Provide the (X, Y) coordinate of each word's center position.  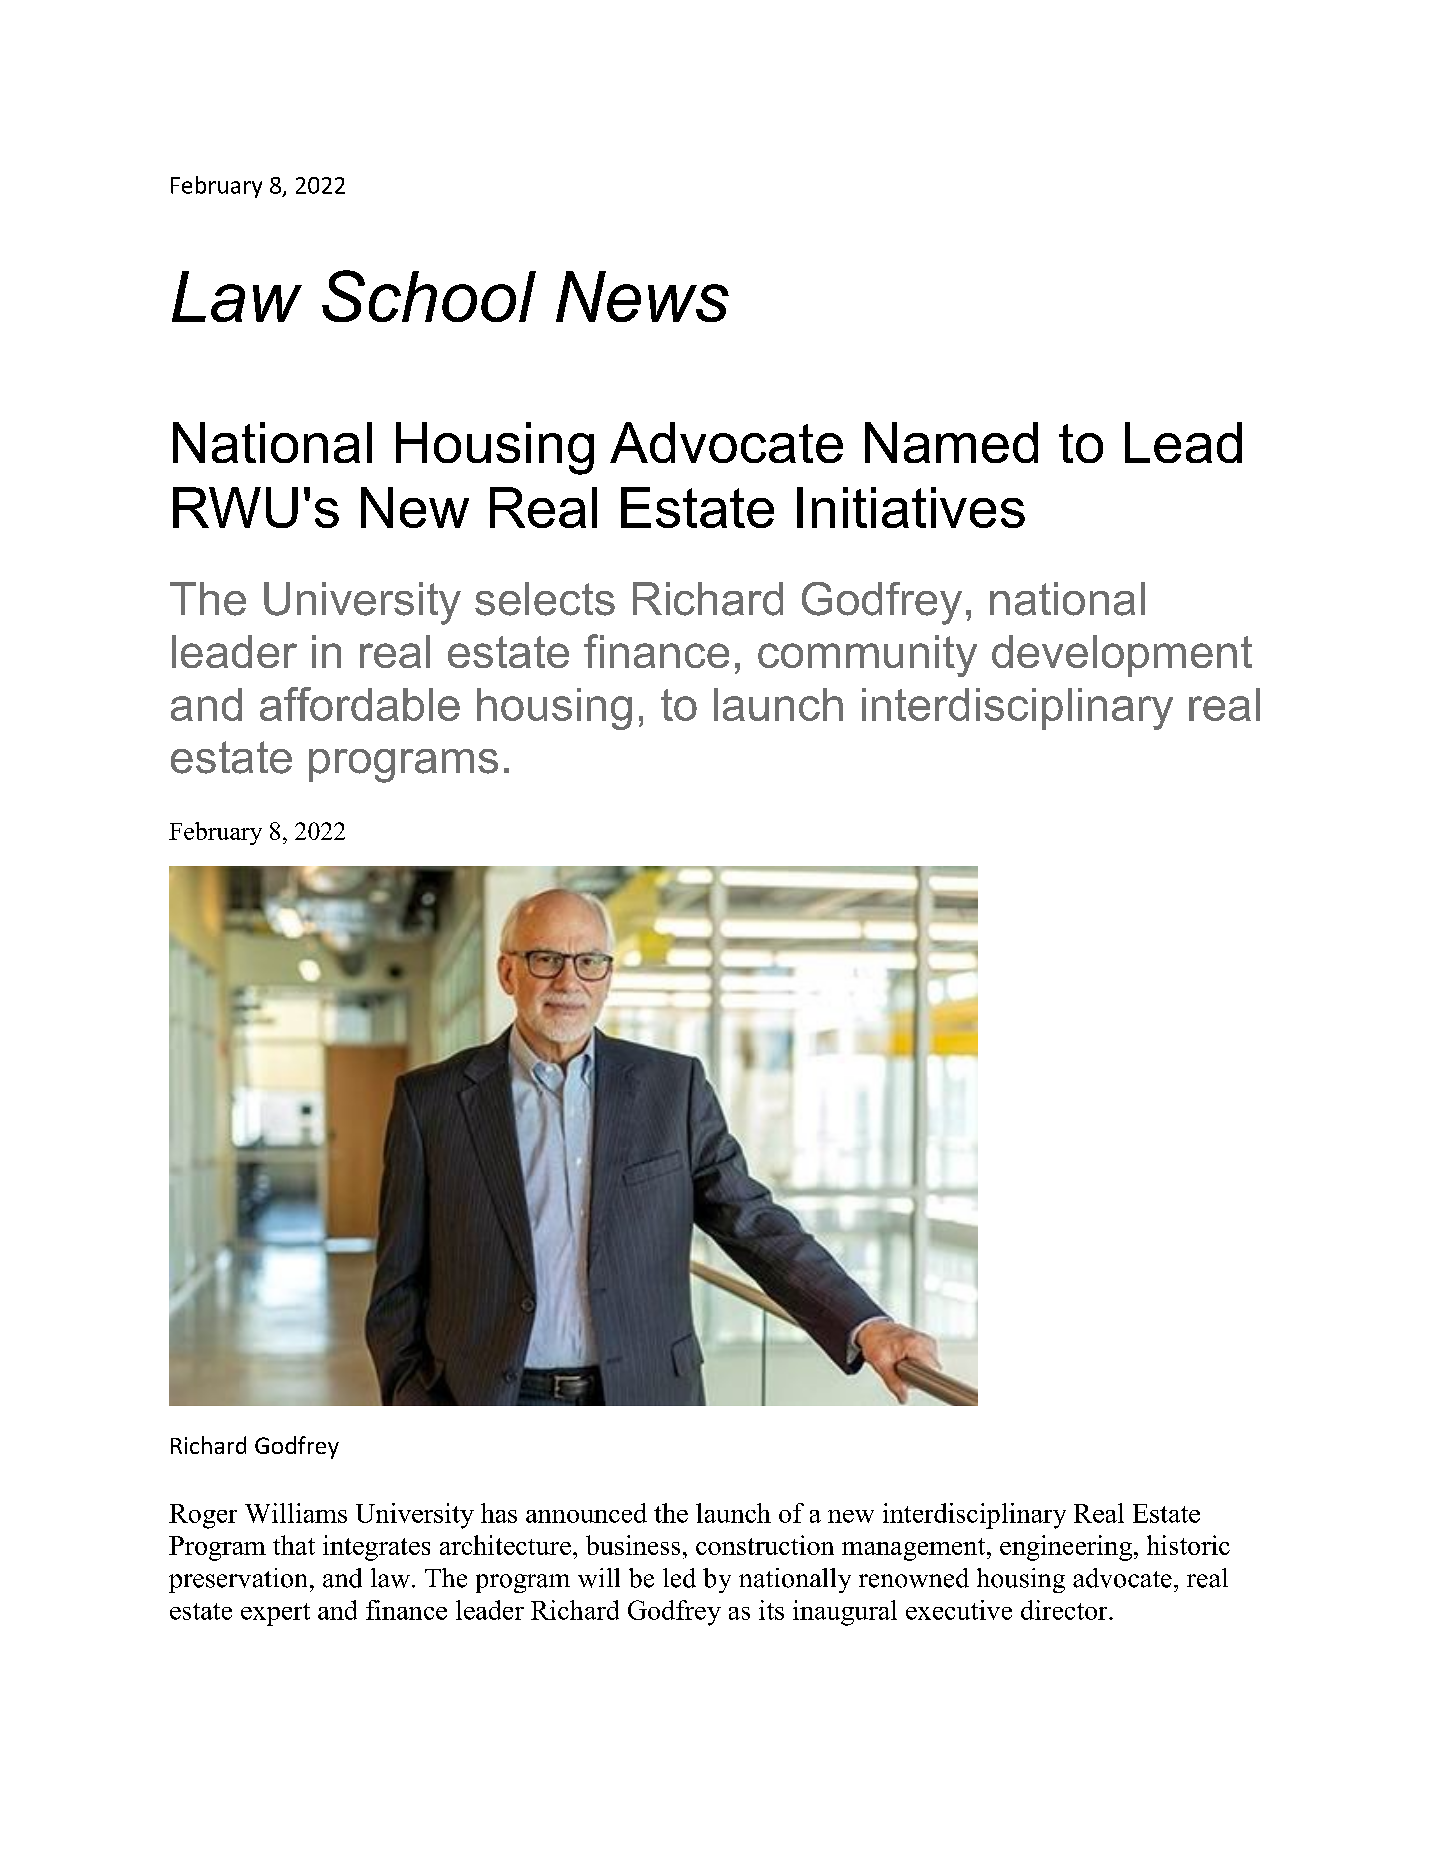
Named (951, 442)
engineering (1066, 1548)
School (429, 296)
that (294, 1545)
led (679, 1578)
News (642, 296)
